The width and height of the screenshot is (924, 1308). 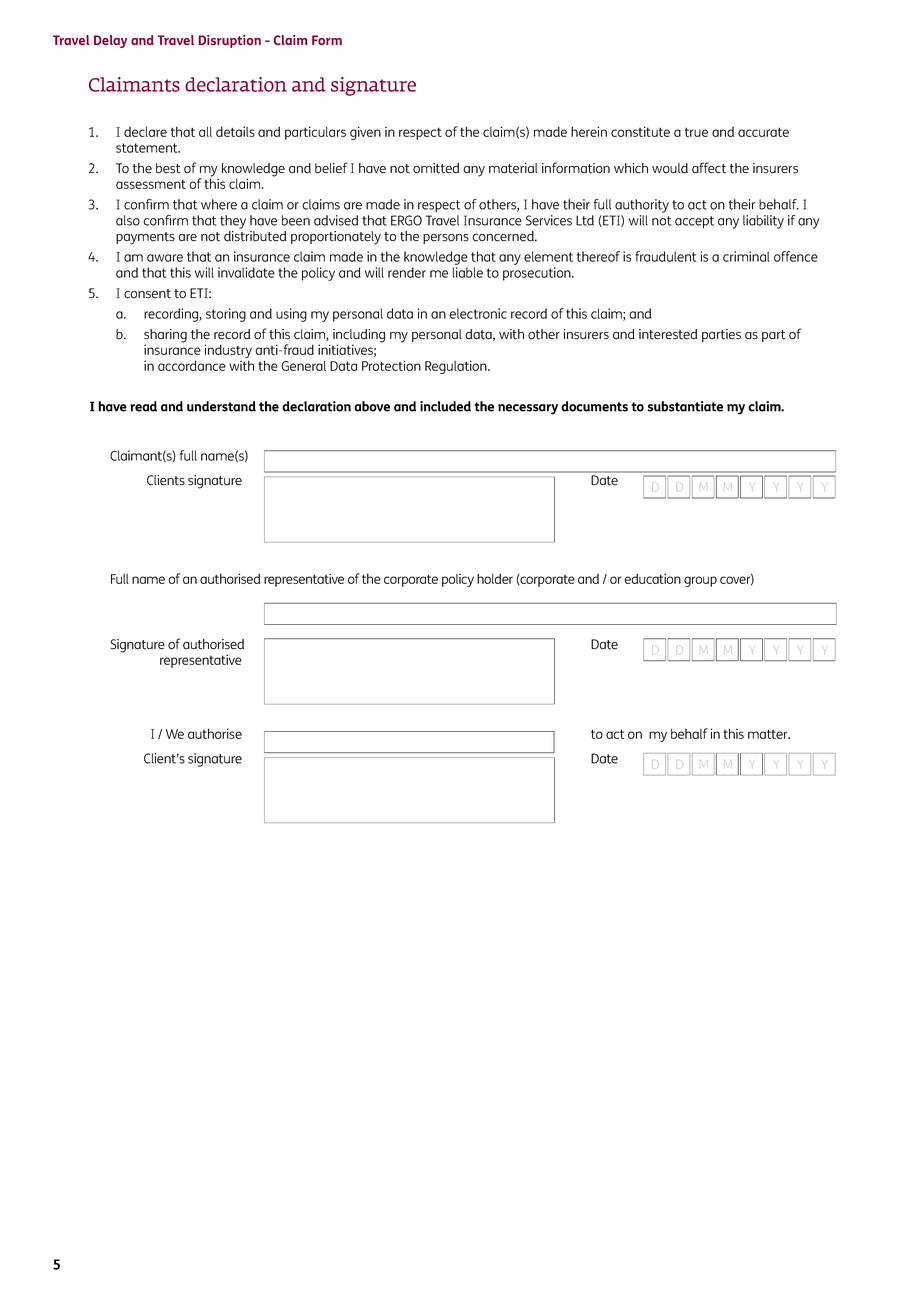 I want to click on group, so click(x=700, y=581).
